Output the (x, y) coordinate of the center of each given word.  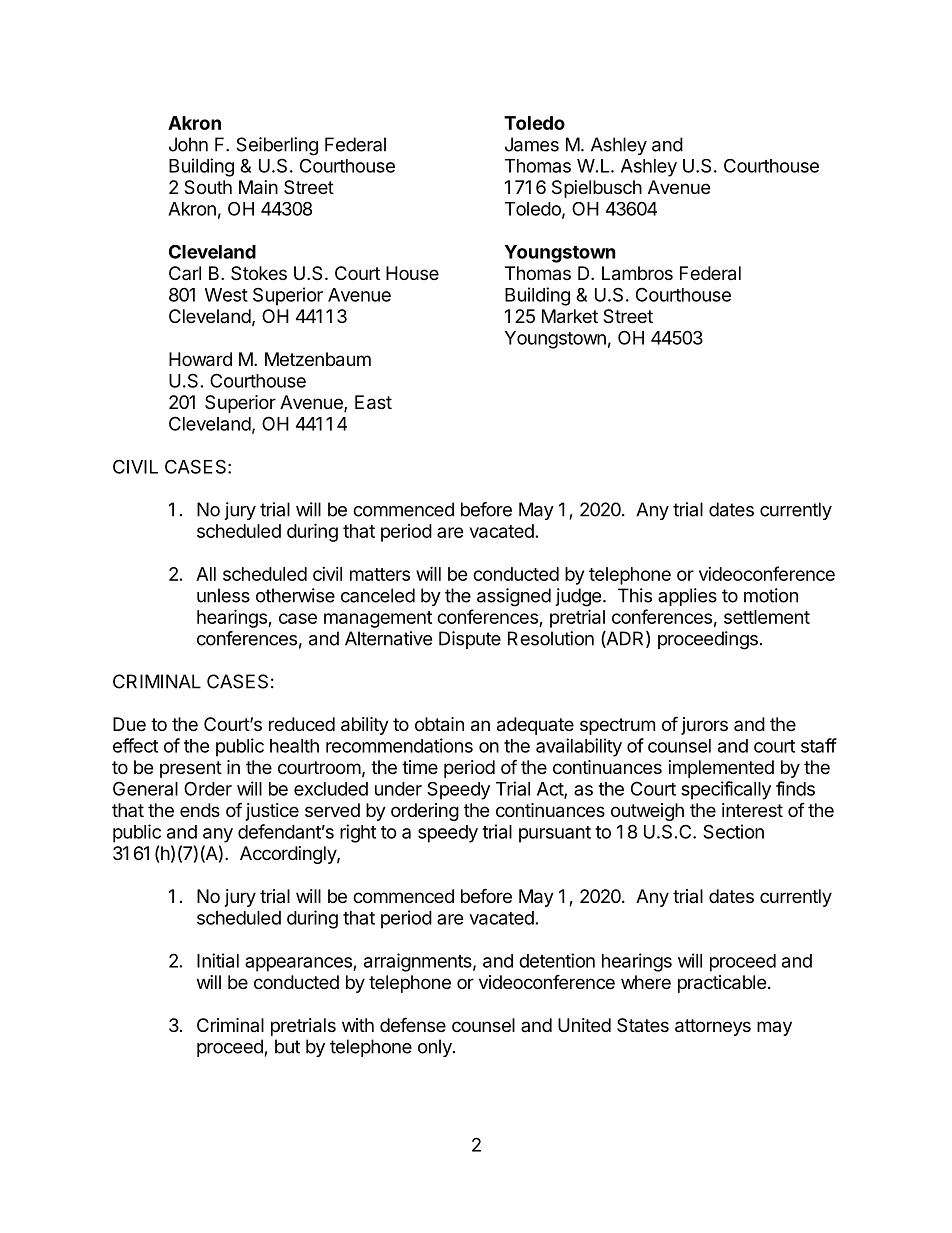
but (287, 1046)
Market (570, 316)
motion (771, 595)
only (436, 1048)
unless (223, 595)
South (208, 187)
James (532, 144)
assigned (514, 597)
